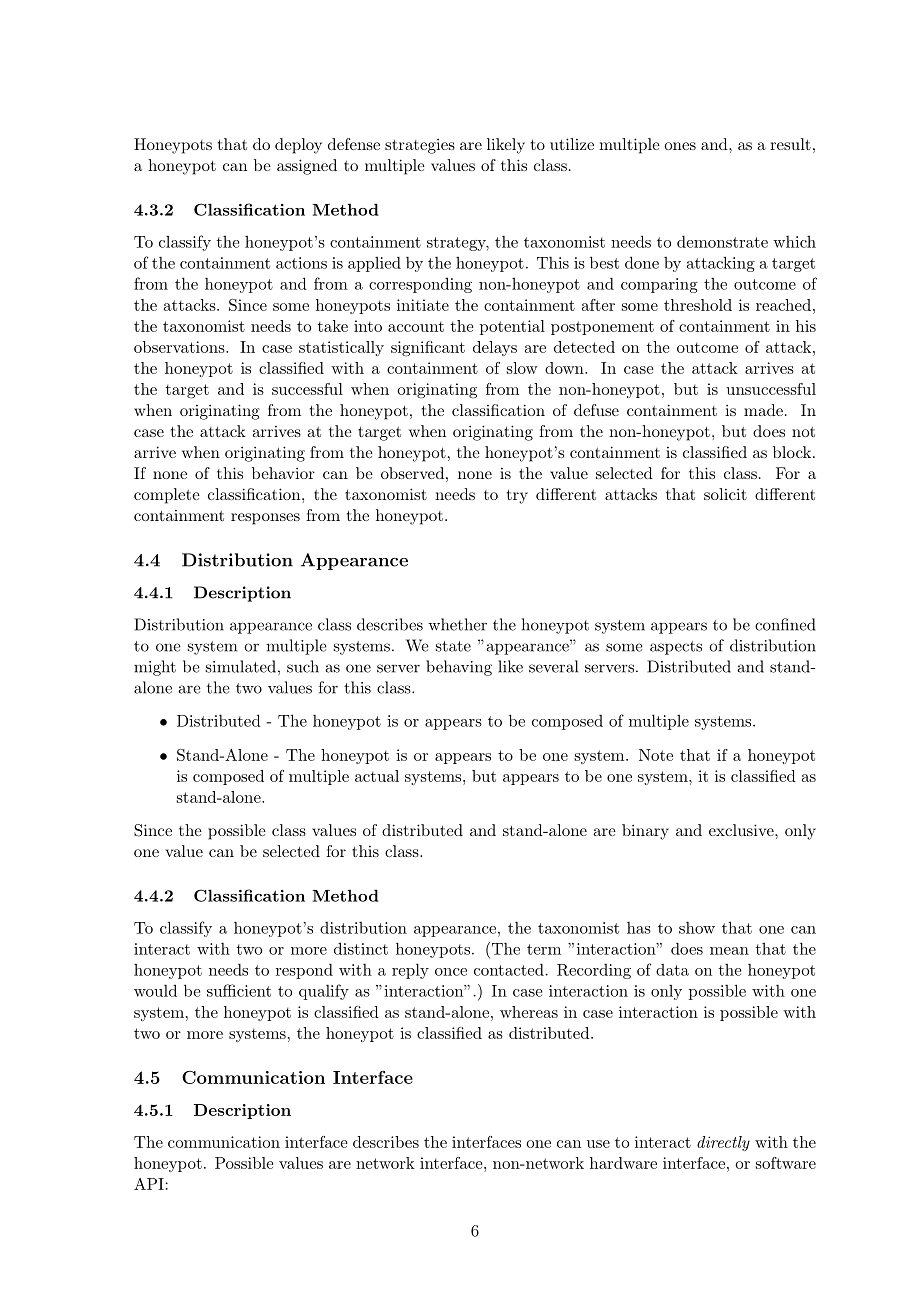 The width and height of the screenshot is (924, 1308). I want to click on ones, so click(680, 146).
